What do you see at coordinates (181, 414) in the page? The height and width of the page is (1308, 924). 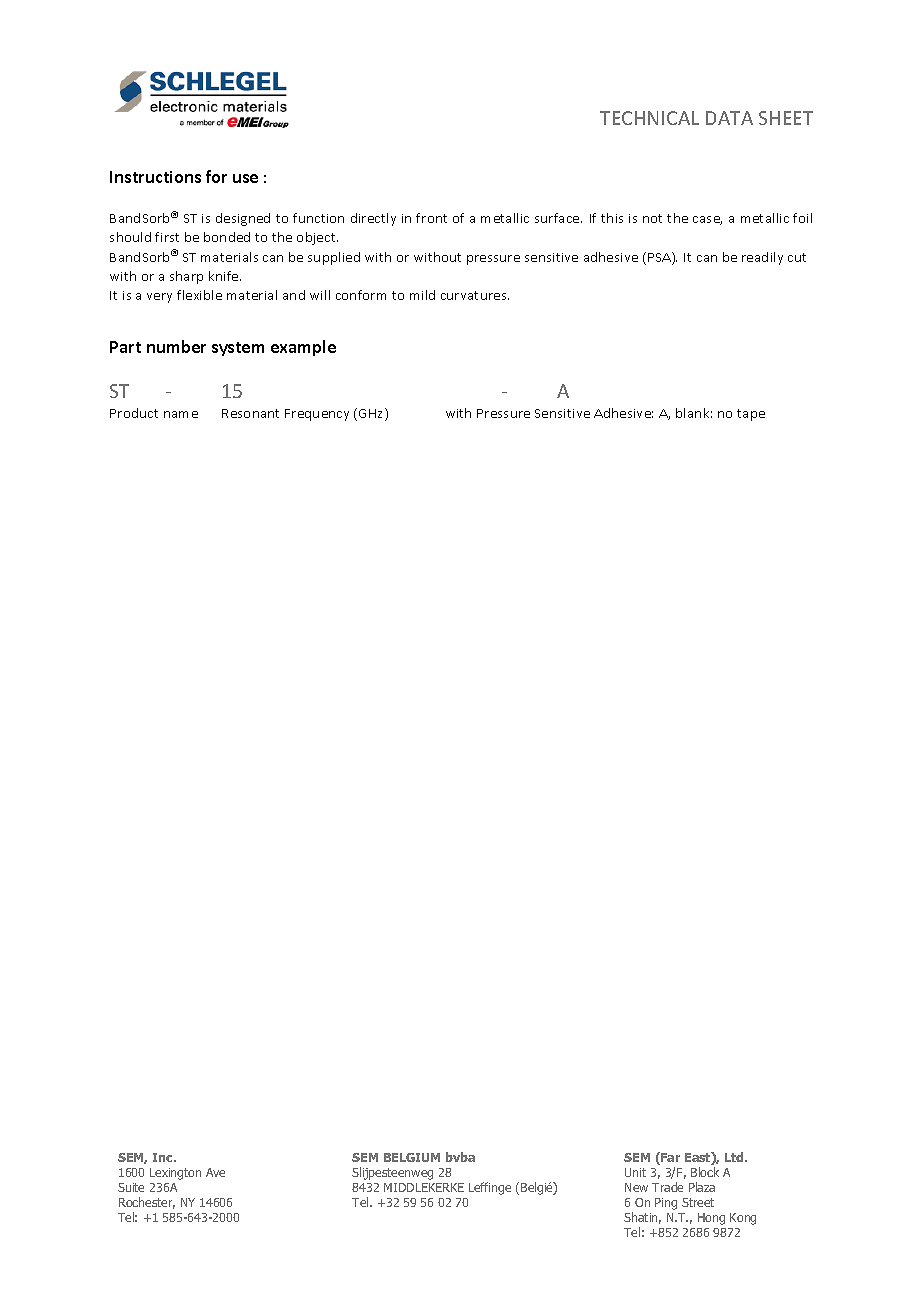 I see `name` at bounding box center [181, 414].
